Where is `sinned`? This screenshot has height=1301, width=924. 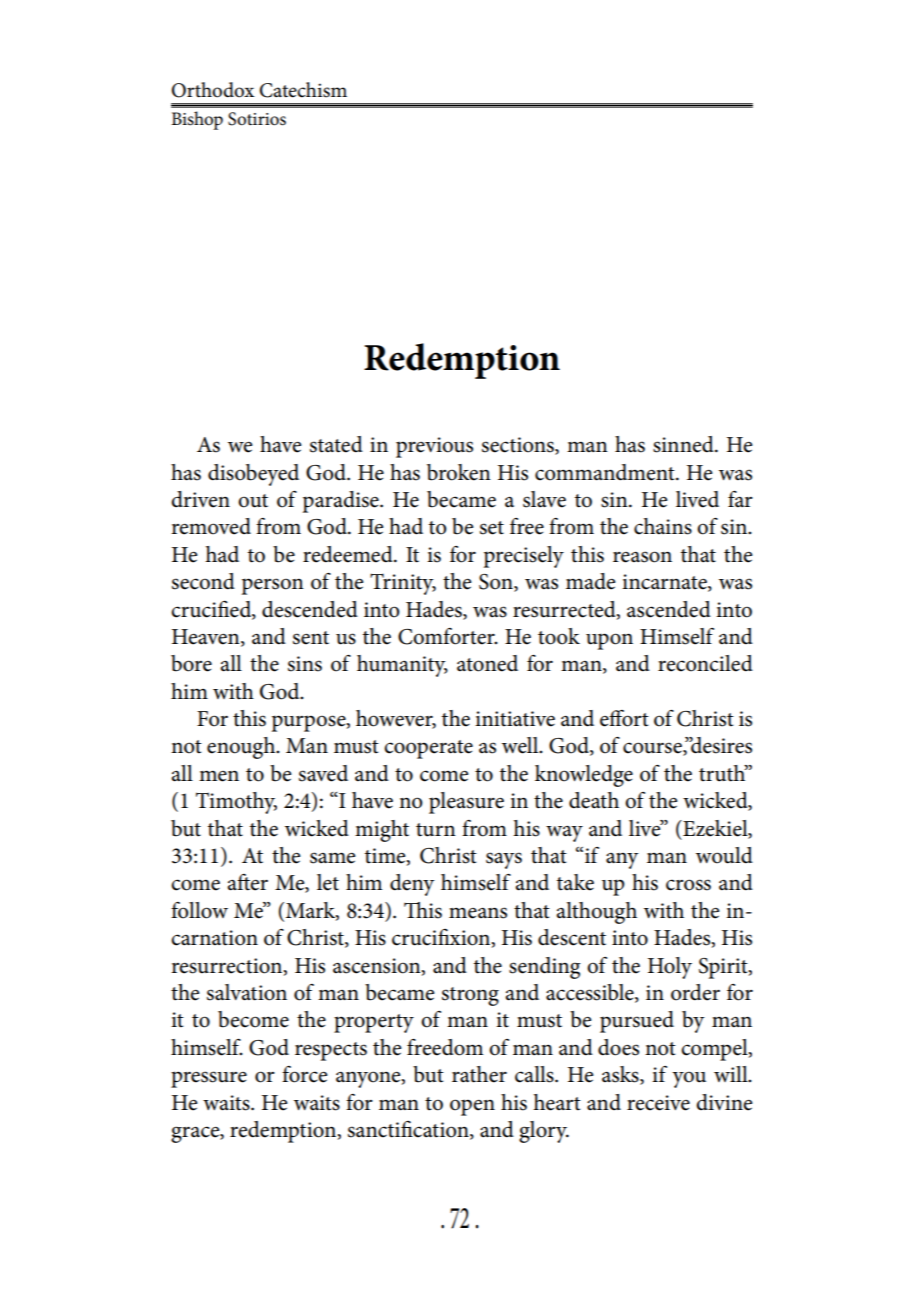
sinned is located at coordinates (684, 444).
